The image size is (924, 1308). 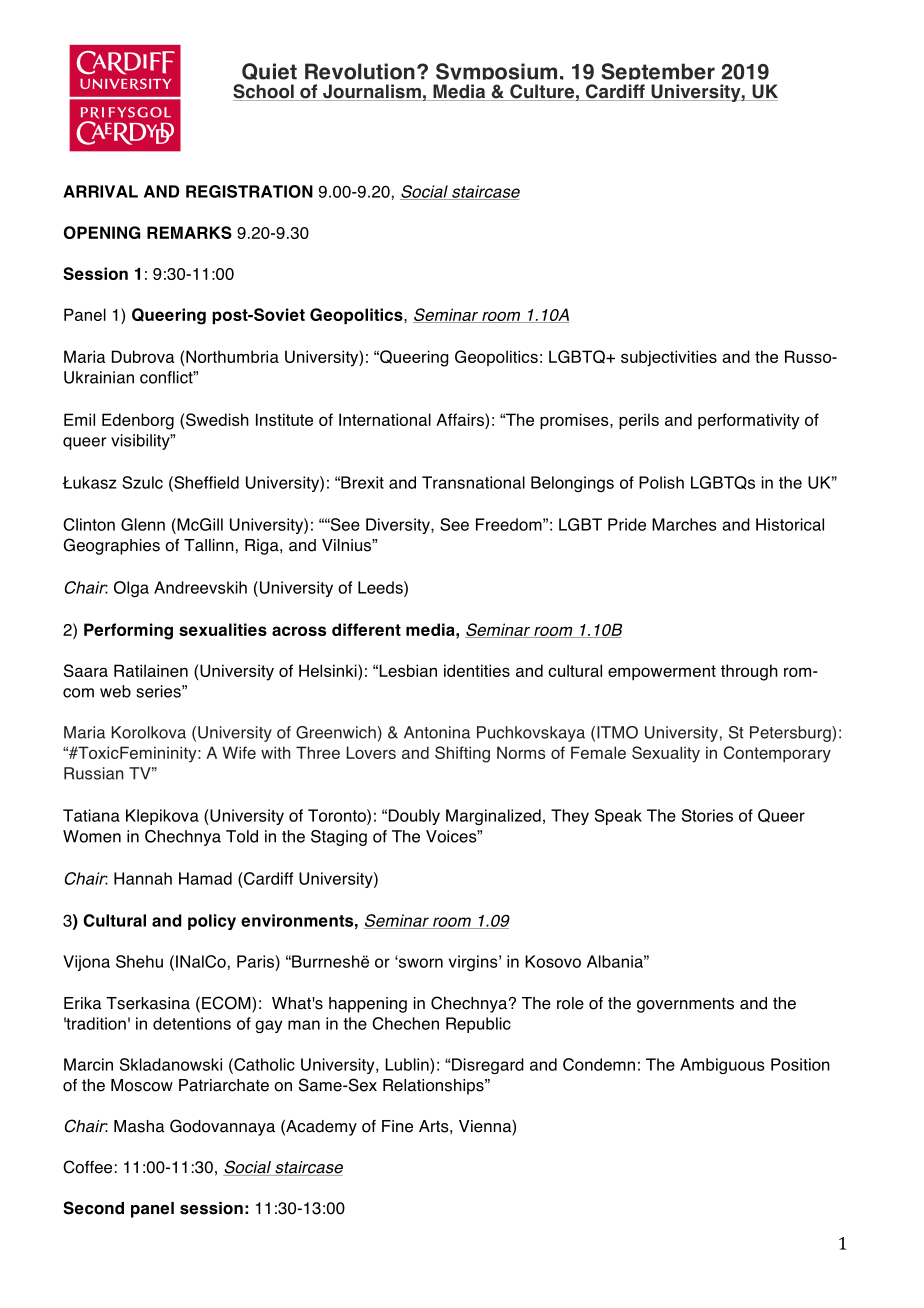 What do you see at coordinates (232, 356) in the document?
I see `Northumbria` at bounding box center [232, 356].
